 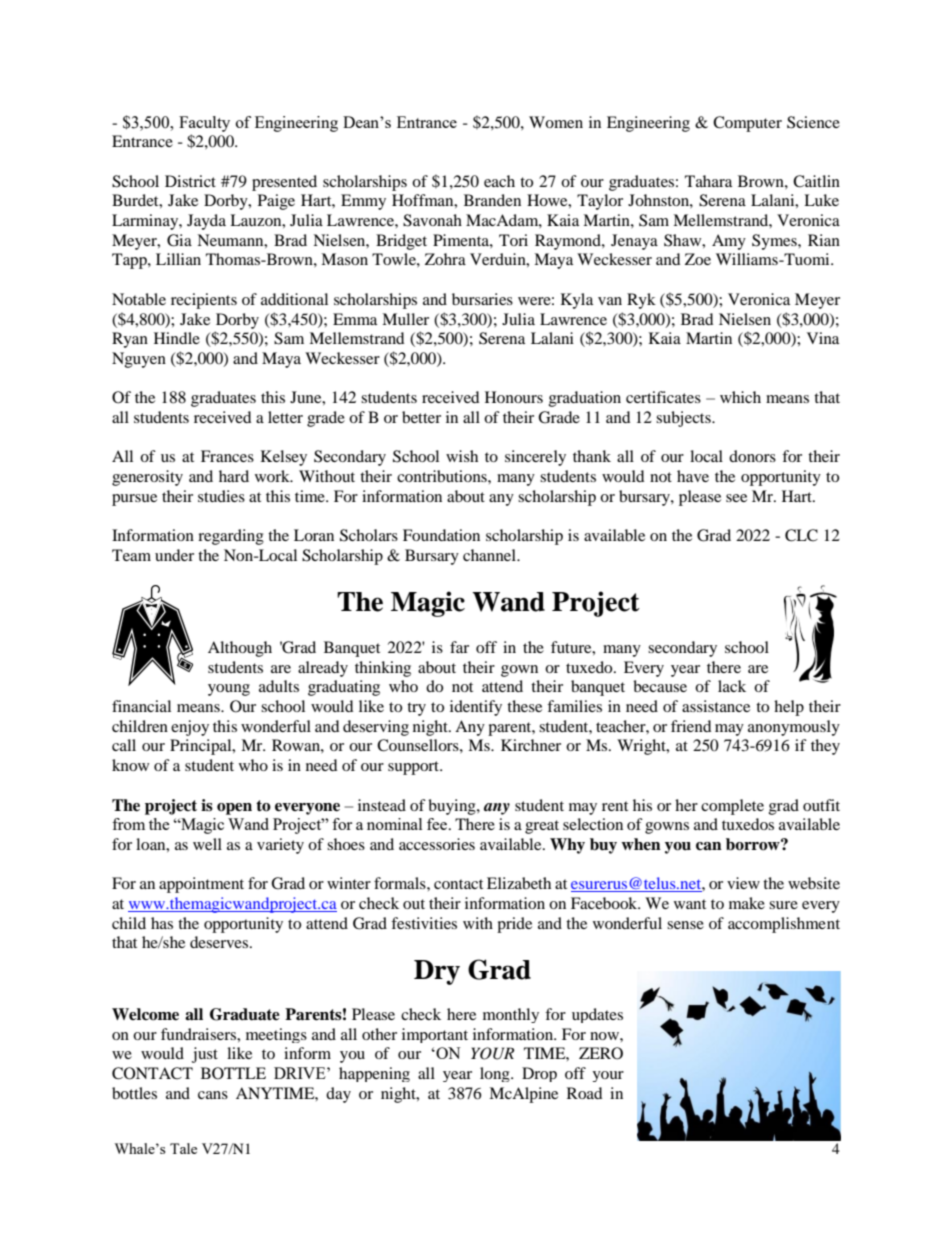 What do you see at coordinates (462, 456) in the page?
I see `wish` at bounding box center [462, 456].
